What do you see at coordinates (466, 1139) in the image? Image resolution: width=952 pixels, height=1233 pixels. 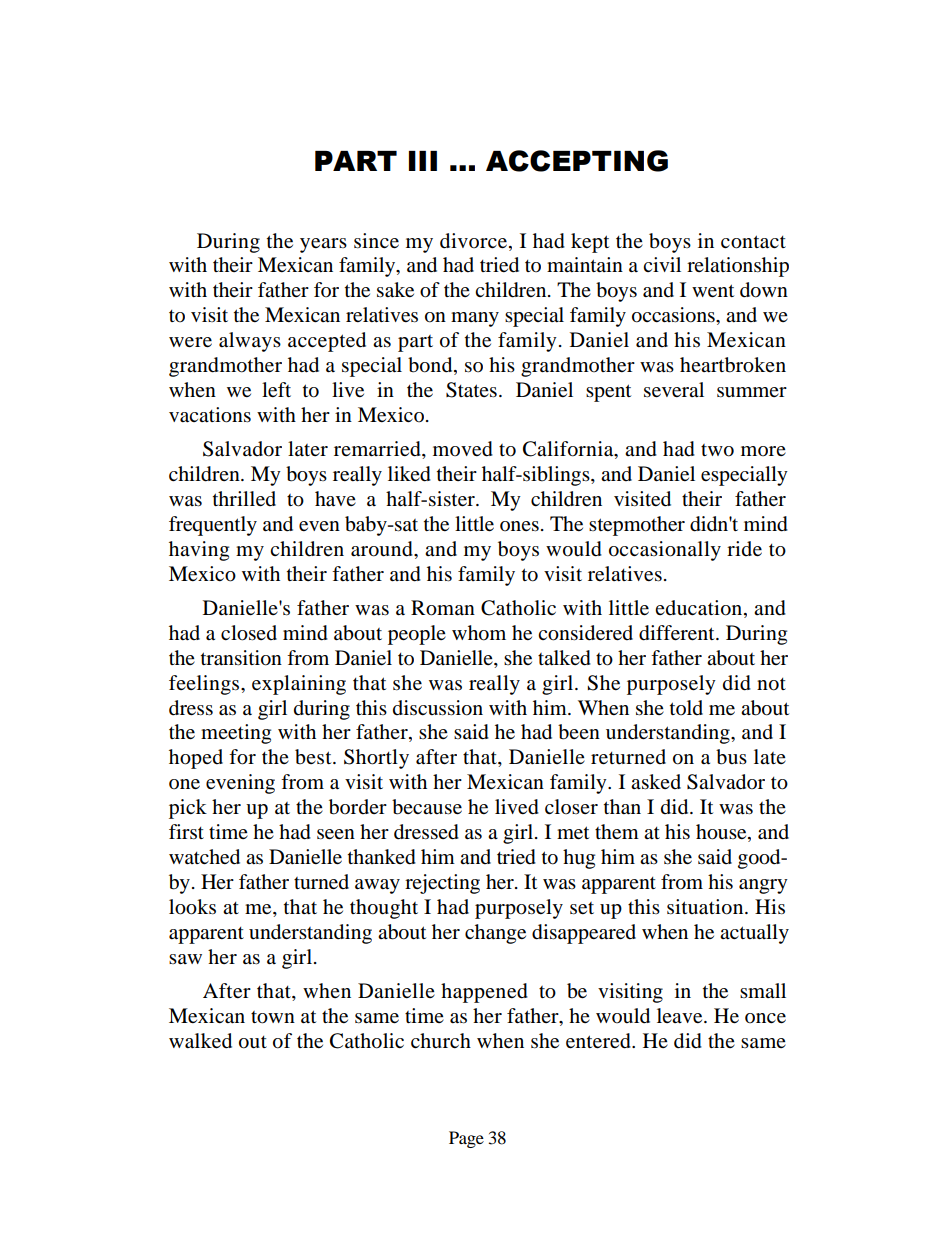 I see `Page` at bounding box center [466, 1139].
